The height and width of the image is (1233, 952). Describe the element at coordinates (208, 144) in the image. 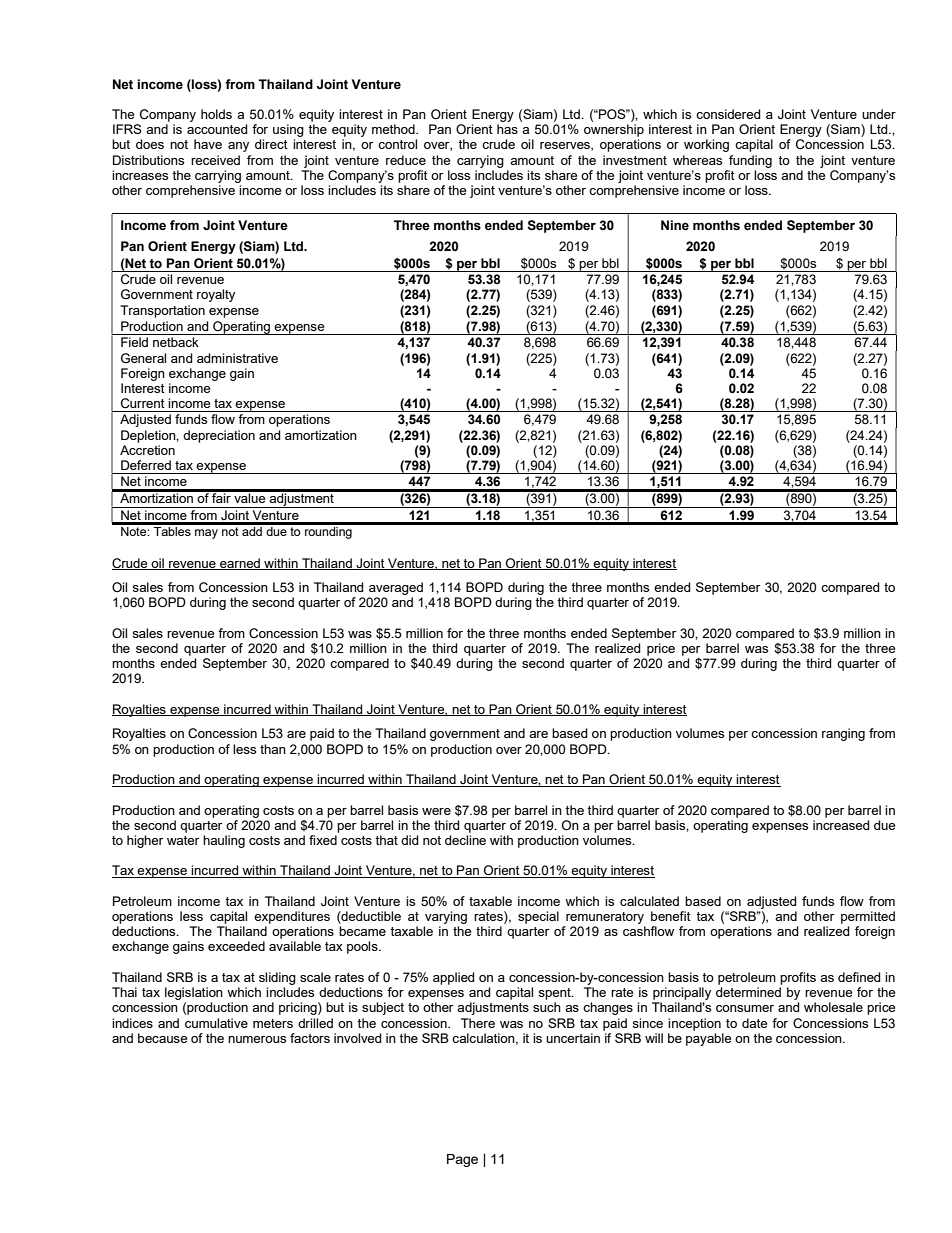

I see `have` at that location.
